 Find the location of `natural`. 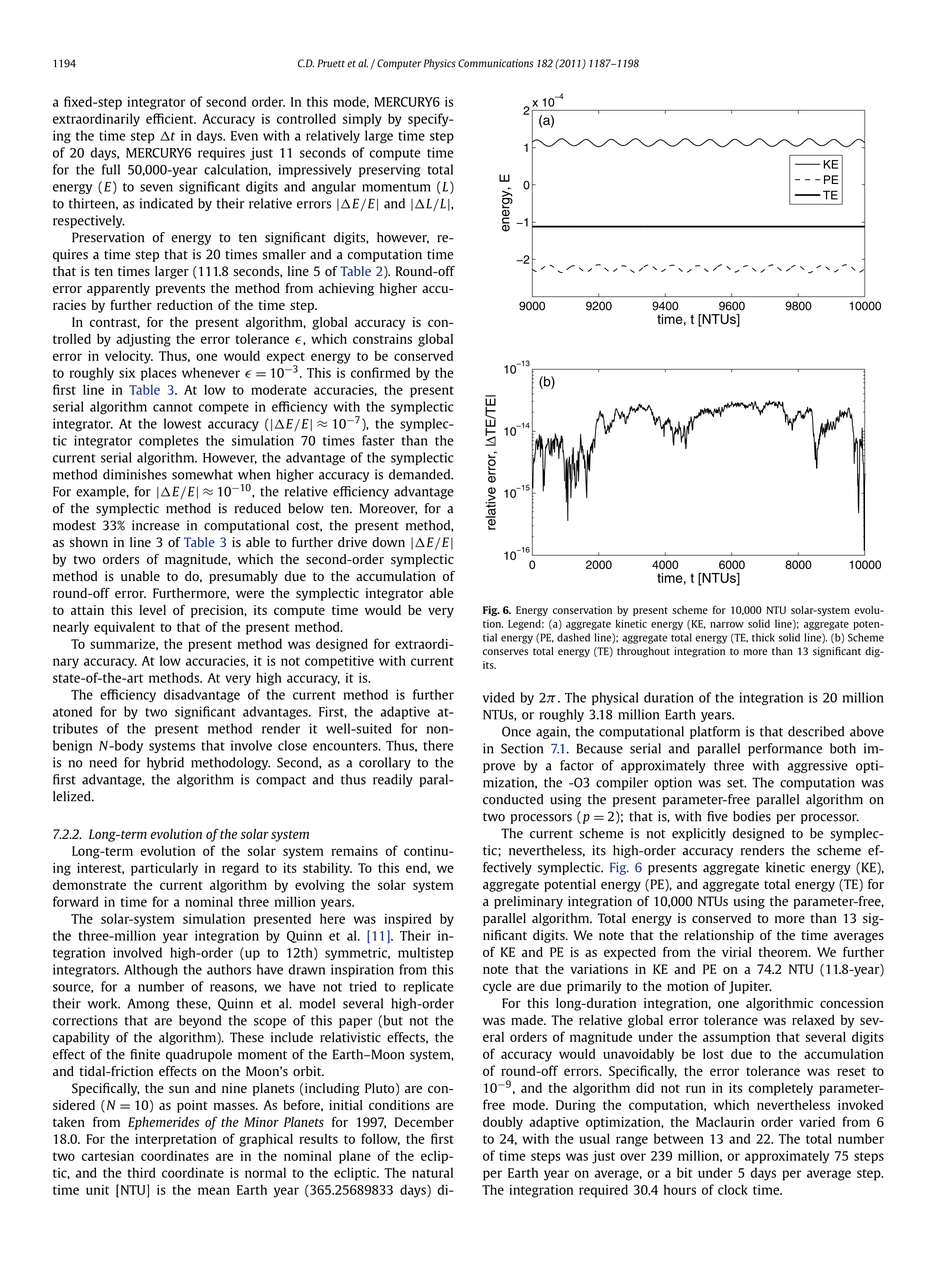

natural is located at coordinates (432, 1172).
